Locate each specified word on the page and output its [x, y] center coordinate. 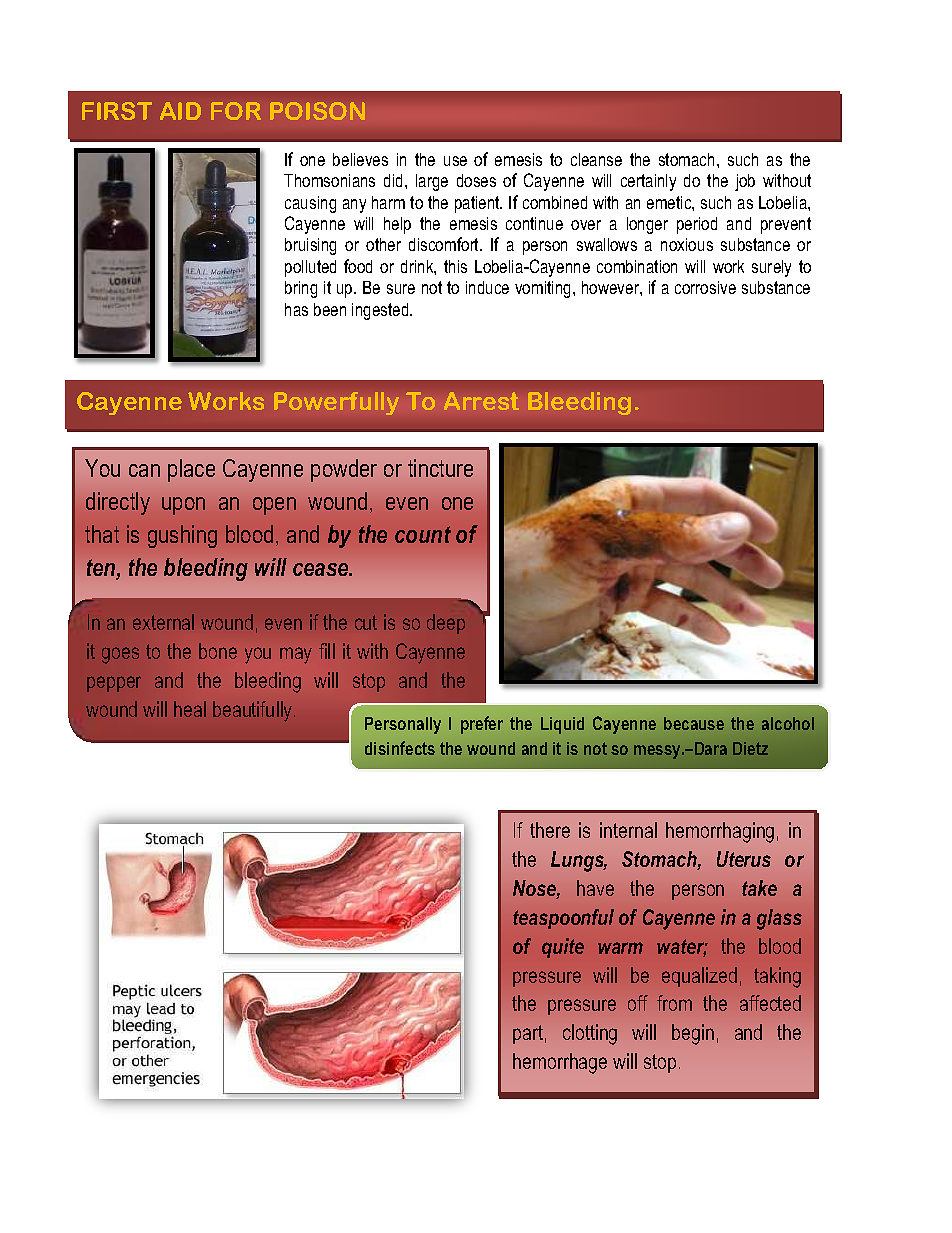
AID [180, 111]
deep [446, 624]
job [745, 182]
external [163, 622]
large [432, 182]
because [694, 723]
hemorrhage [560, 1063]
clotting [590, 1034]
